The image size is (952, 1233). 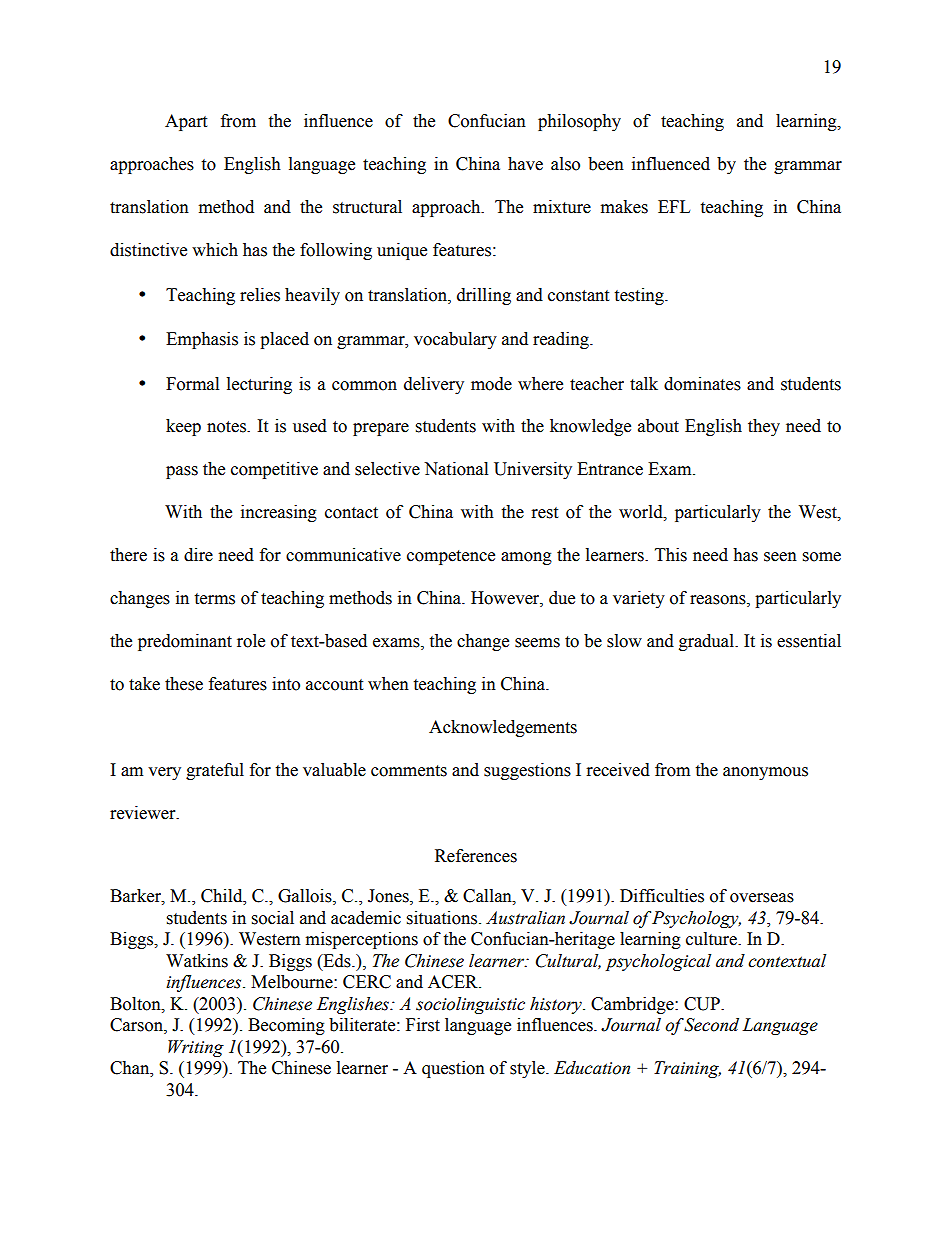 What do you see at coordinates (525, 164) in the image?
I see `have` at bounding box center [525, 164].
